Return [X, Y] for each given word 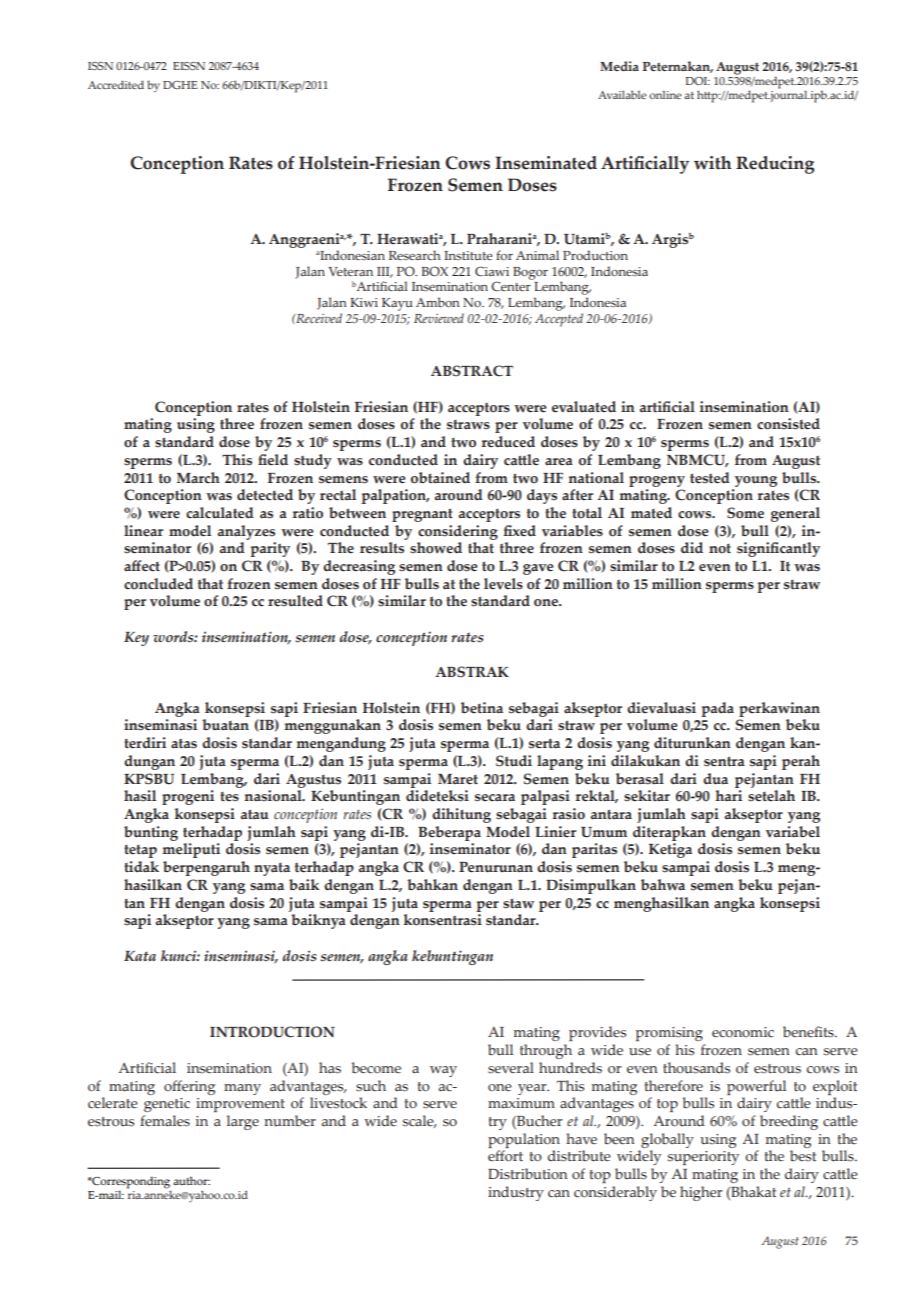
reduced [508, 442]
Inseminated [546, 163]
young [756, 481]
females [165, 1121]
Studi [514, 761]
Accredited [116, 84]
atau [255, 814]
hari [728, 796]
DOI [697, 81]
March [198, 477]
